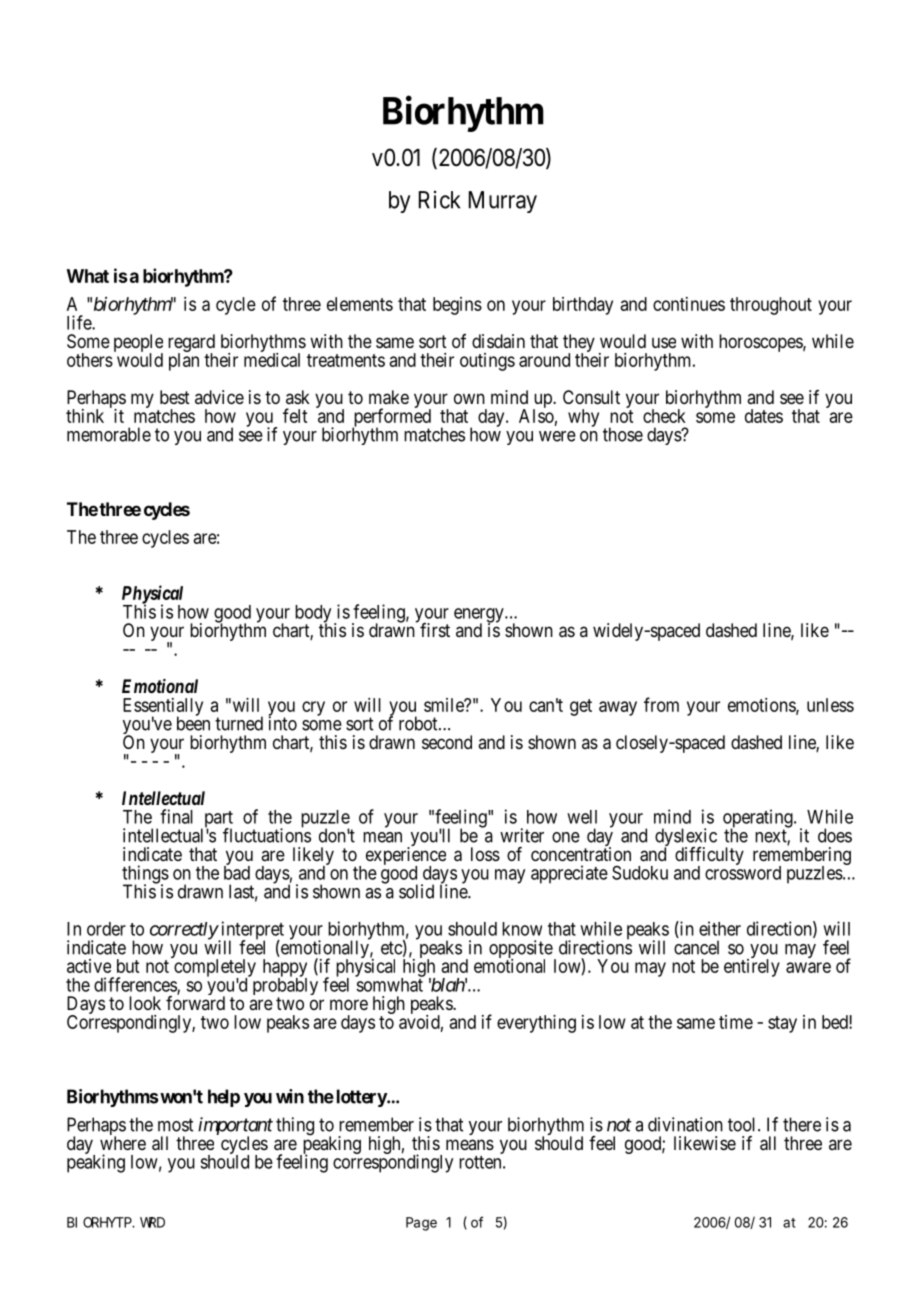 This image has width=924, height=1307. What do you see at coordinates (771, 306) in the image?
I see `throughout` at bounding box center [771, 306].
